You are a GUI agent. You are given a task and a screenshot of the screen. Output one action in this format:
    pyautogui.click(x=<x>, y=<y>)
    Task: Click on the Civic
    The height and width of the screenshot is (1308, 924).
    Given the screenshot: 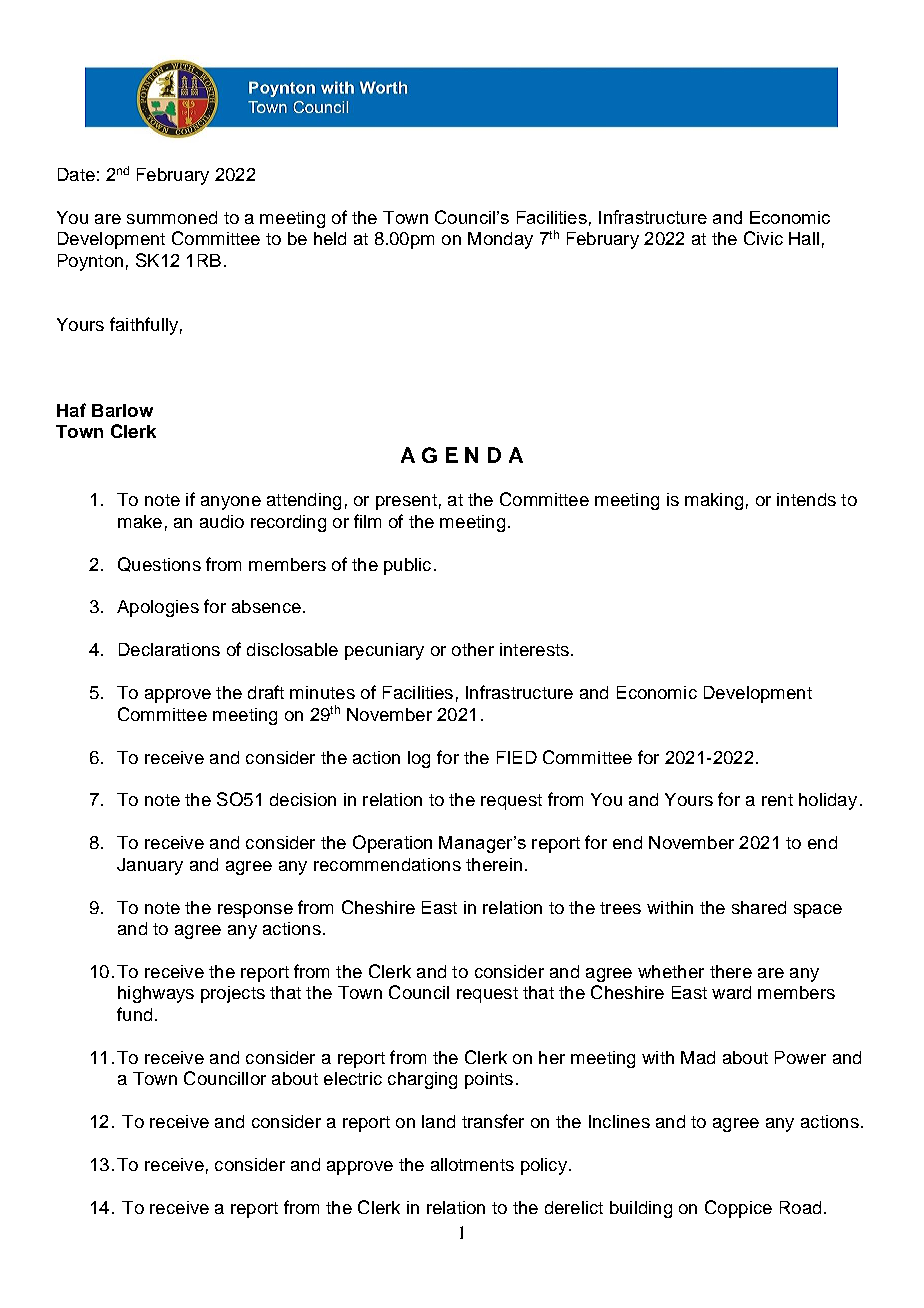 What is the action you would take?
    pyautogui.click(x=763, y=238)
